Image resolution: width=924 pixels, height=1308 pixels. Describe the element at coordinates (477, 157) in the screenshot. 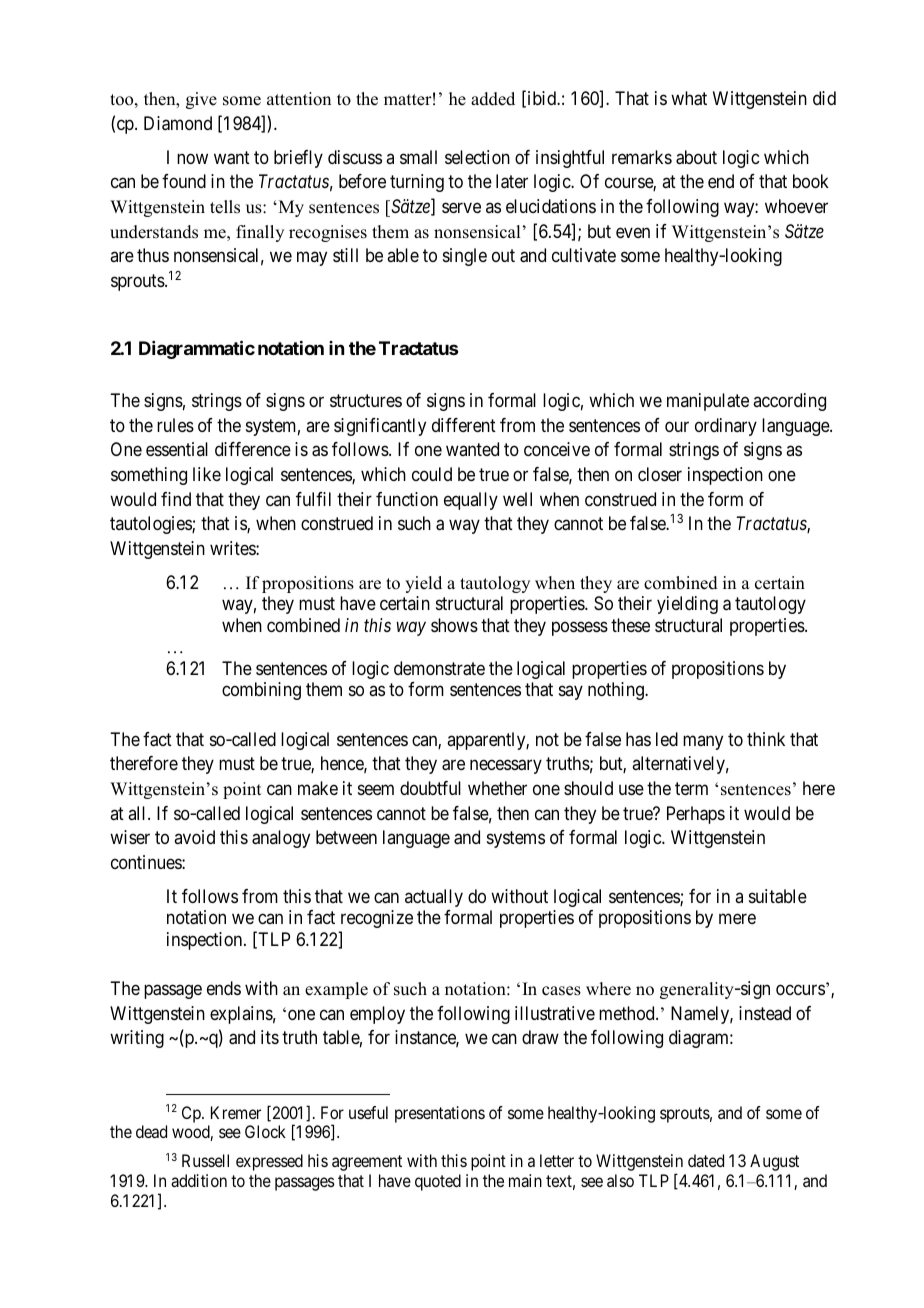

I see `selection` at that location.
